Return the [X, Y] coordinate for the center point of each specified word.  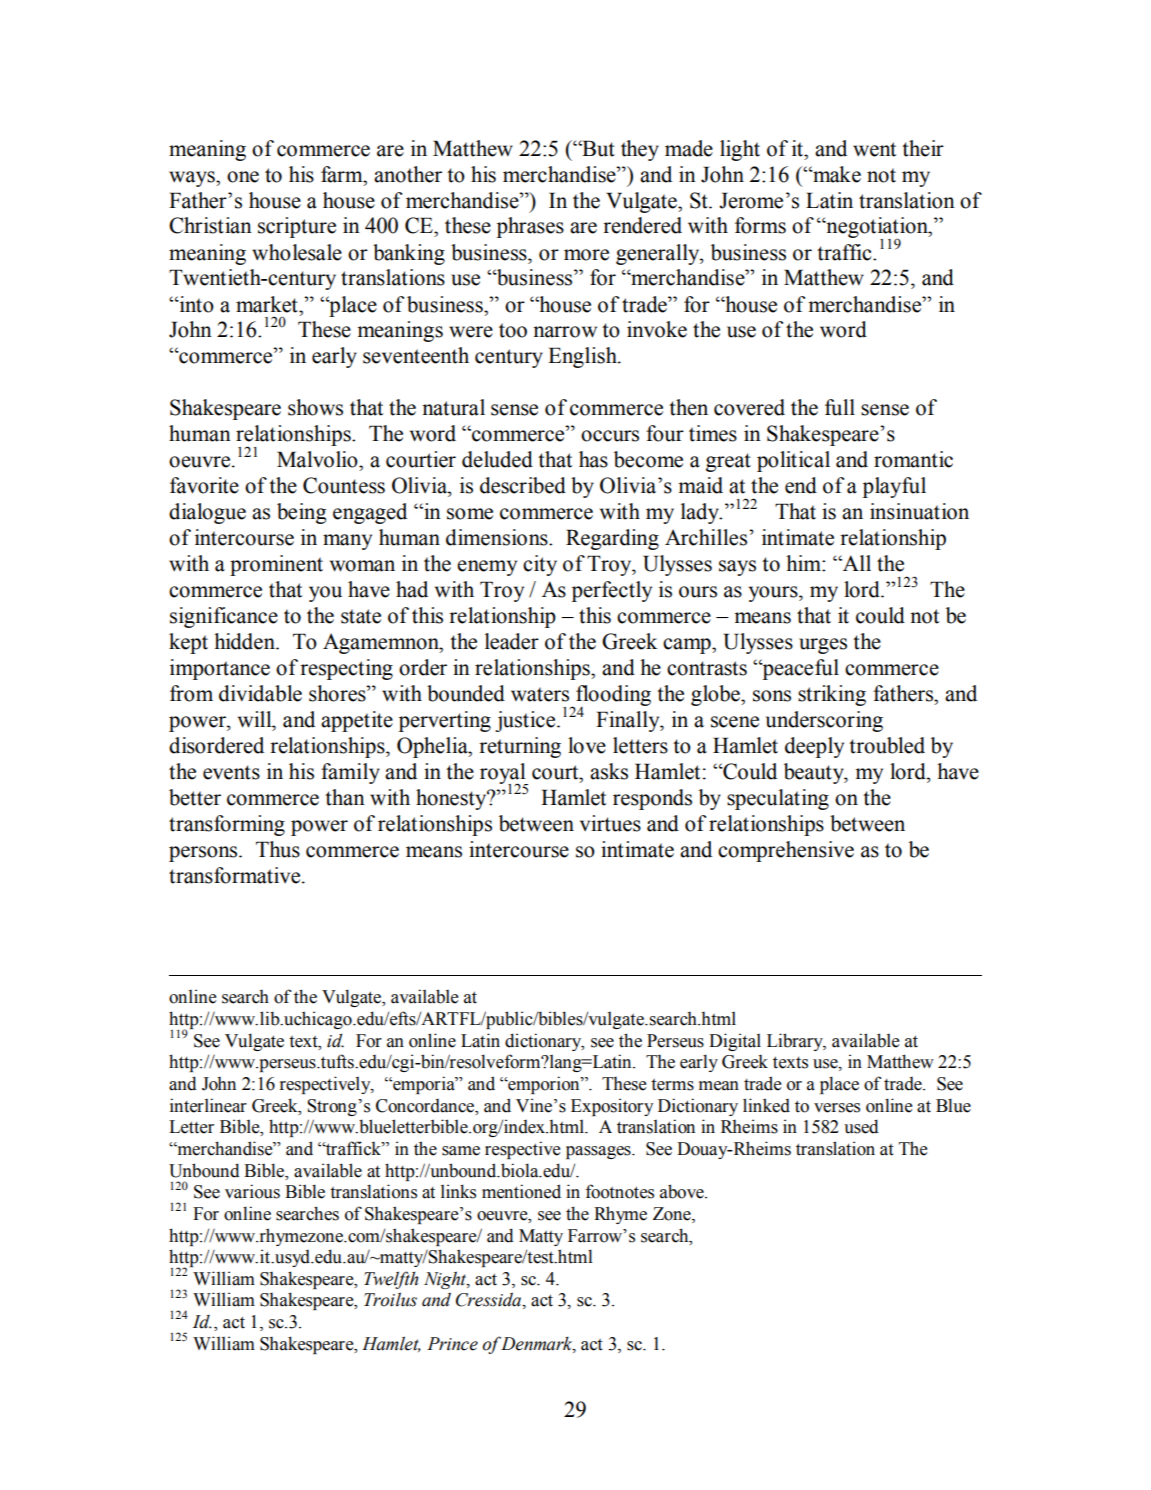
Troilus [390, 1299]
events [231, 772]
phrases [530, 227]
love [587, 745]
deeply [814, 747]
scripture [297, 227]
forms [760, 225]
